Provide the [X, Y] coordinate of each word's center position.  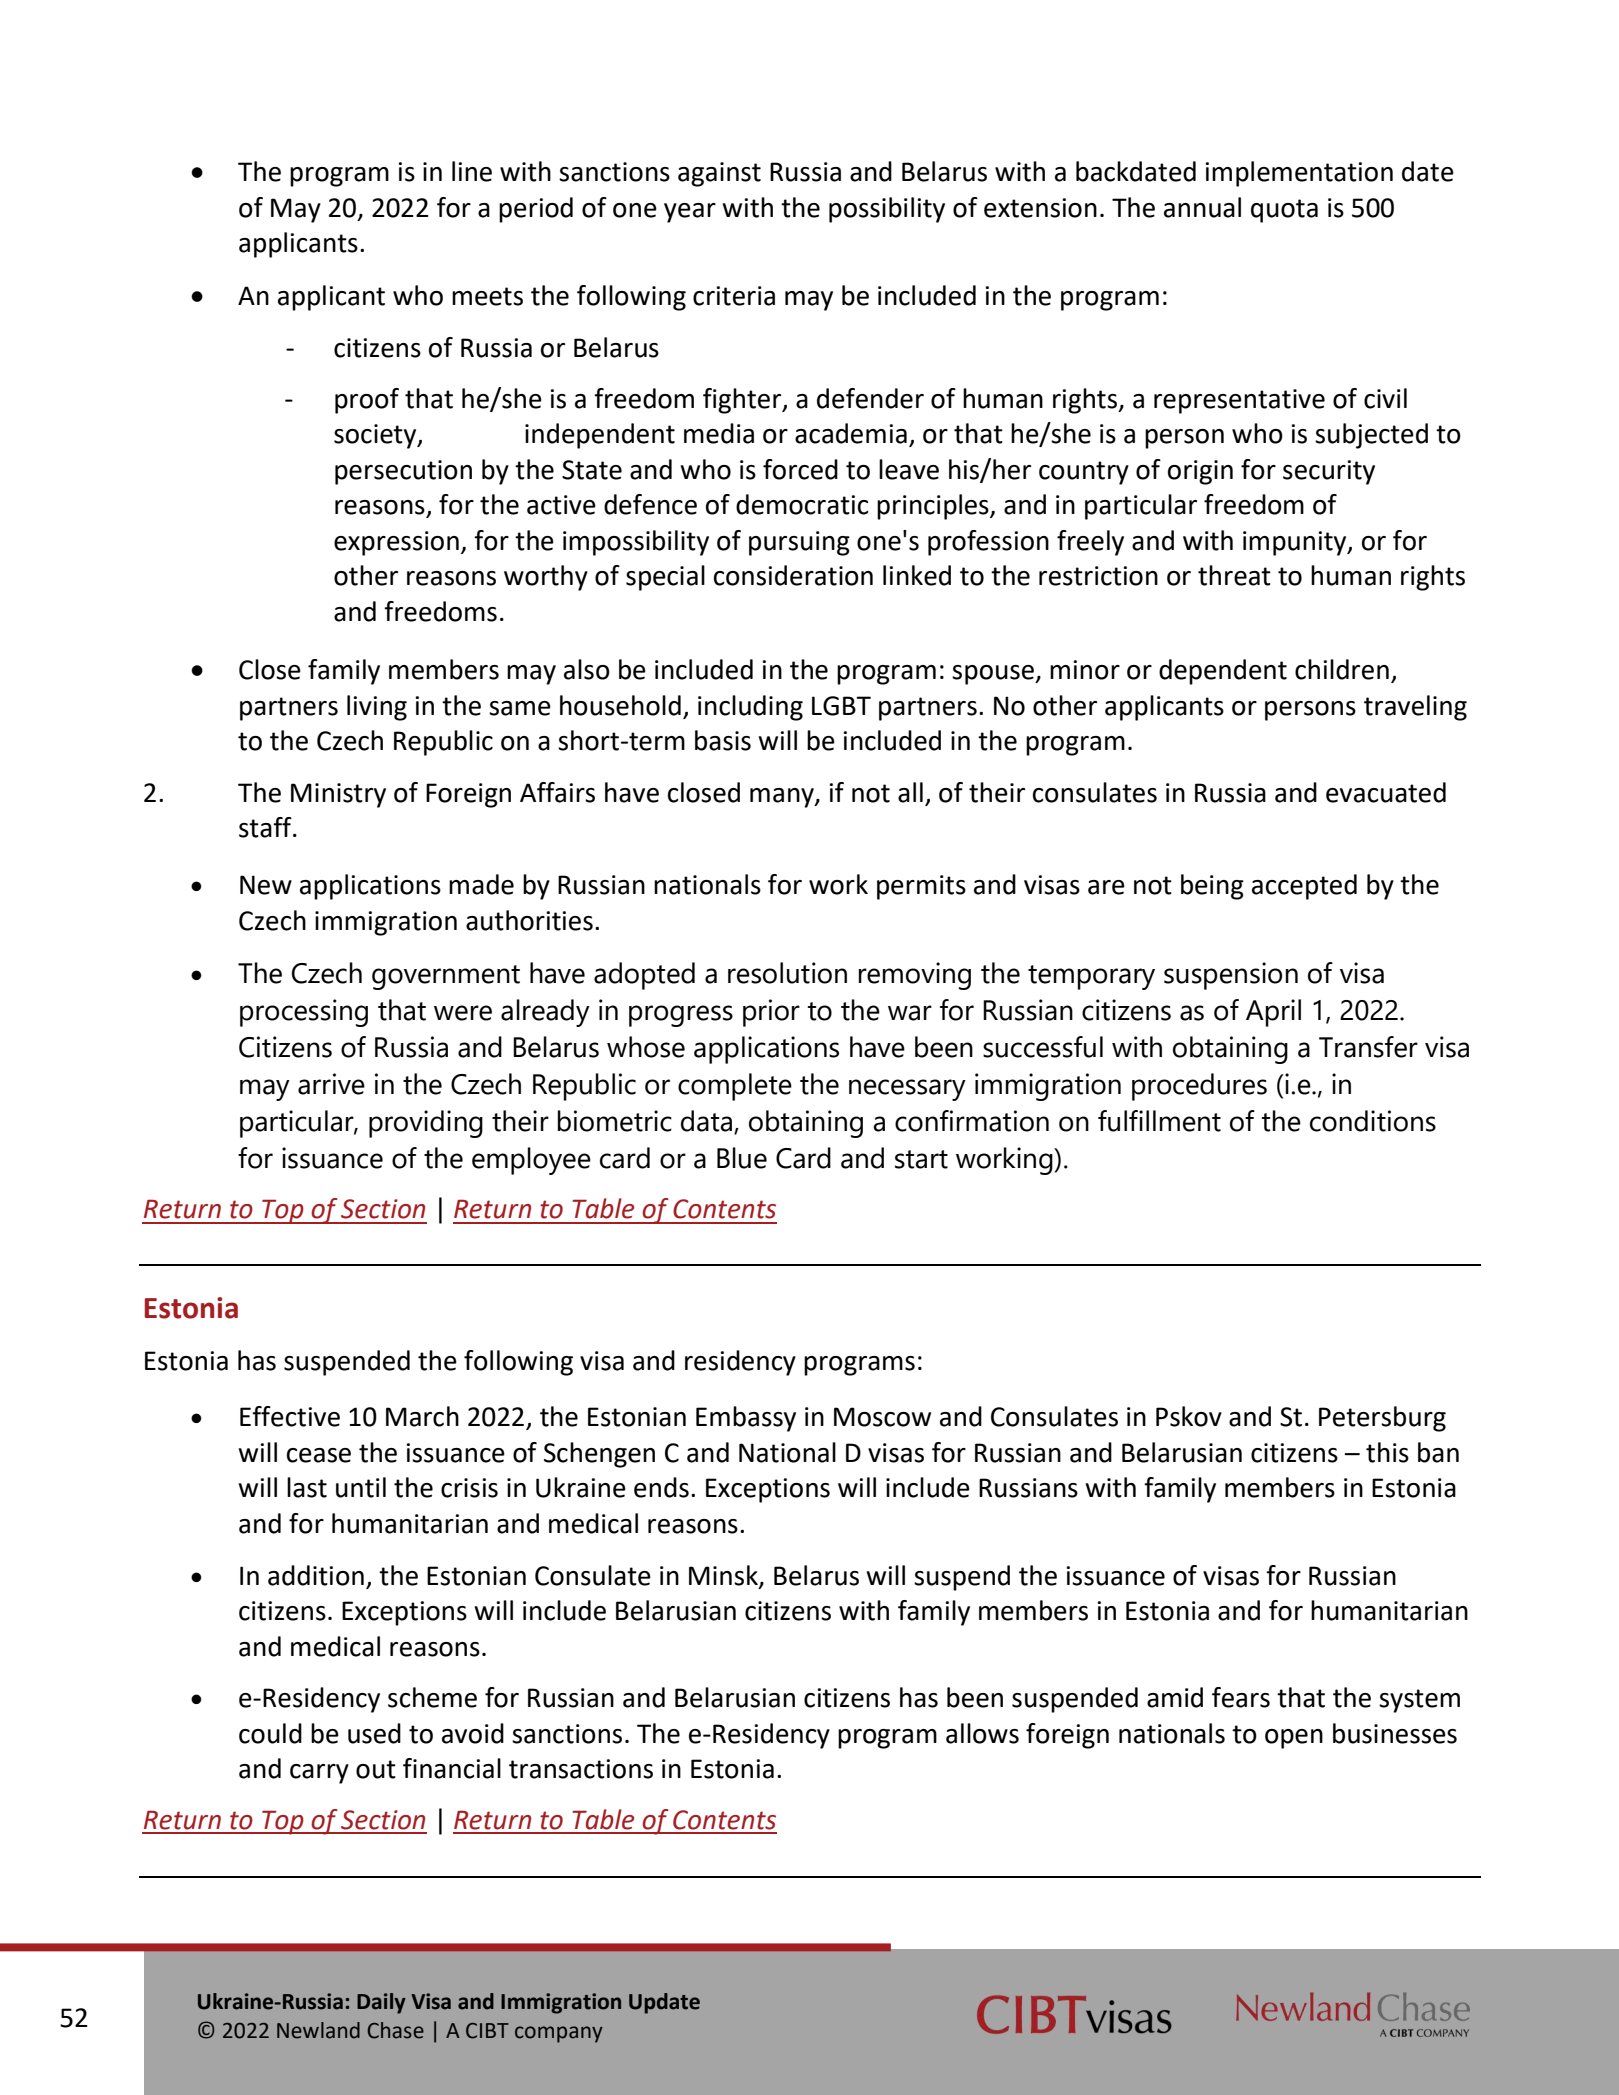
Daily [381, 2003]
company [559, 2034]
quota [1284, 211]
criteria [734, 296]
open [1294, 1739]
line [472, 171]
